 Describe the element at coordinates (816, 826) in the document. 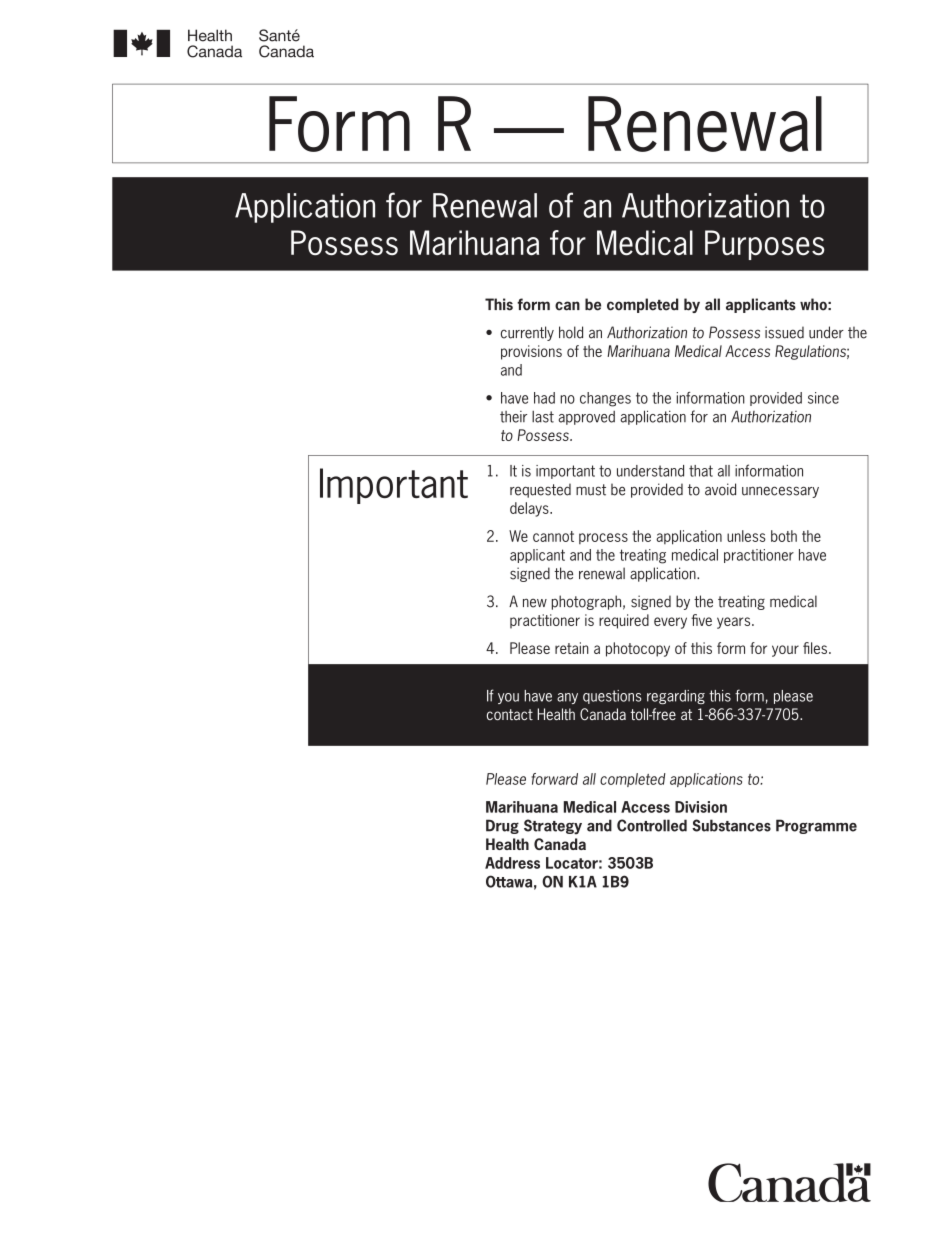

I see `Programme` at that location.
